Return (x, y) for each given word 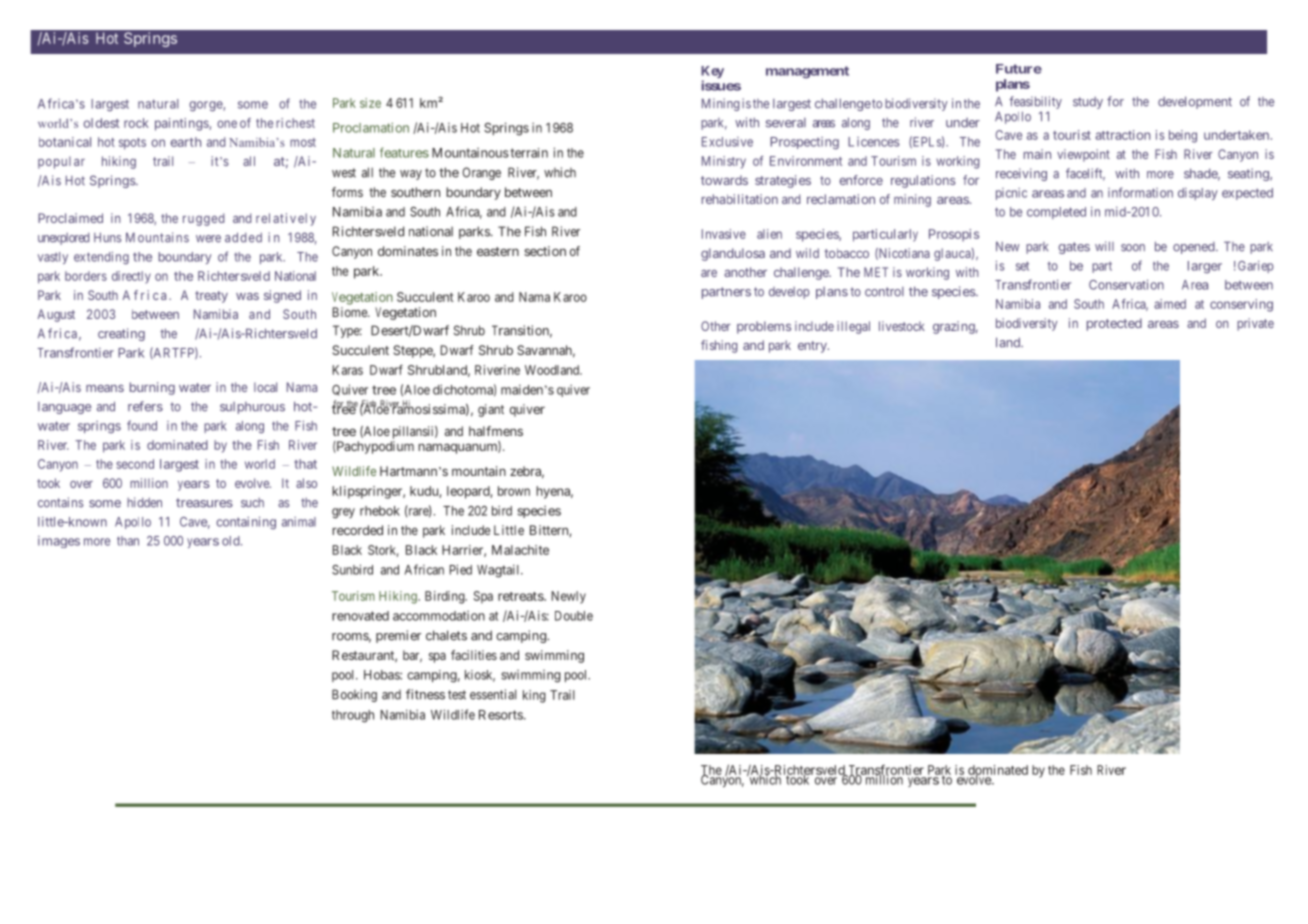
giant (491, 410)
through (353, 716)
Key (712, 73)
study (1088, 103)
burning (152, 388)
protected (1114, 324)
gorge (206, 106)
